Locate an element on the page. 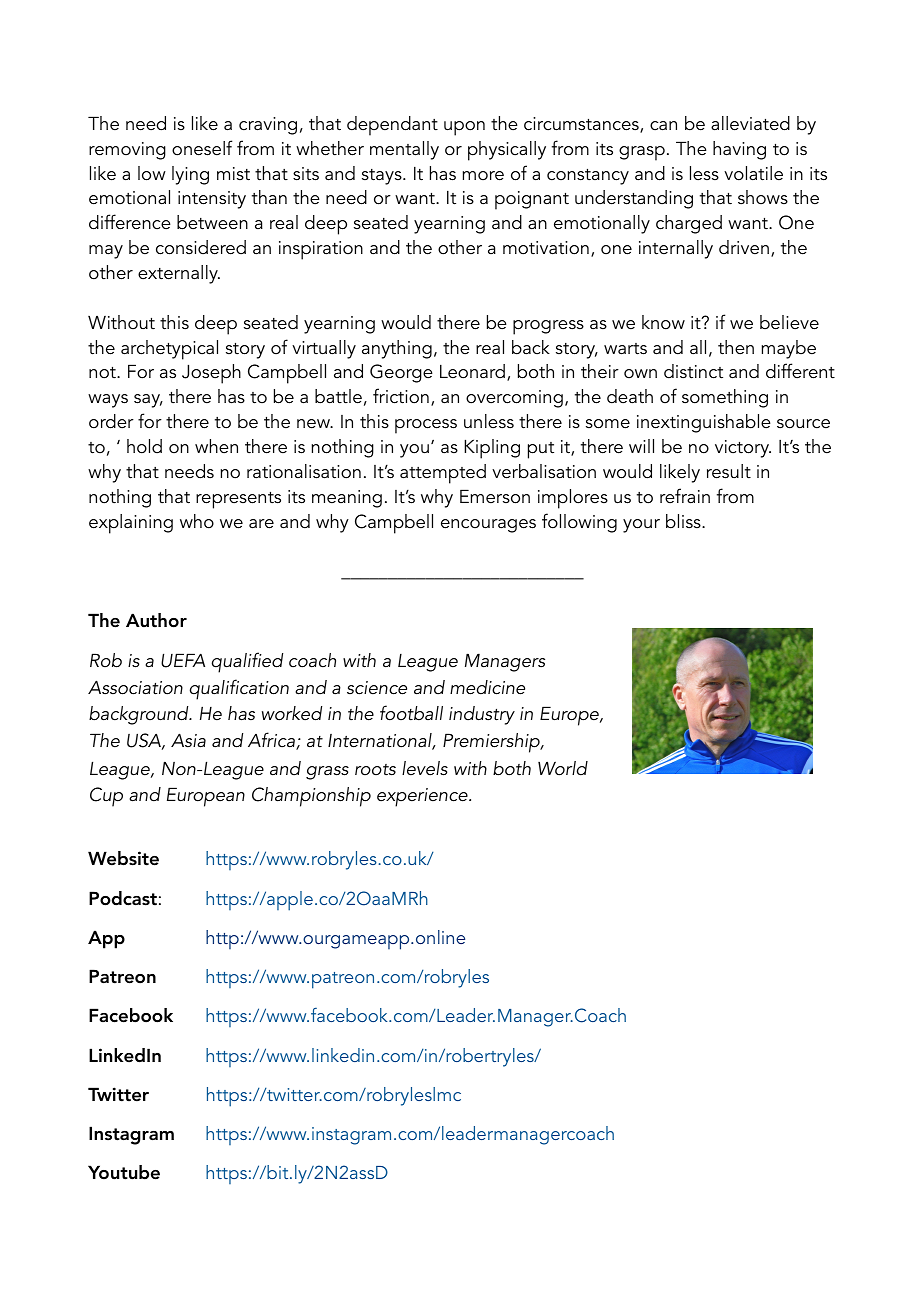  Leonard is located at coordinates (472, 371).
